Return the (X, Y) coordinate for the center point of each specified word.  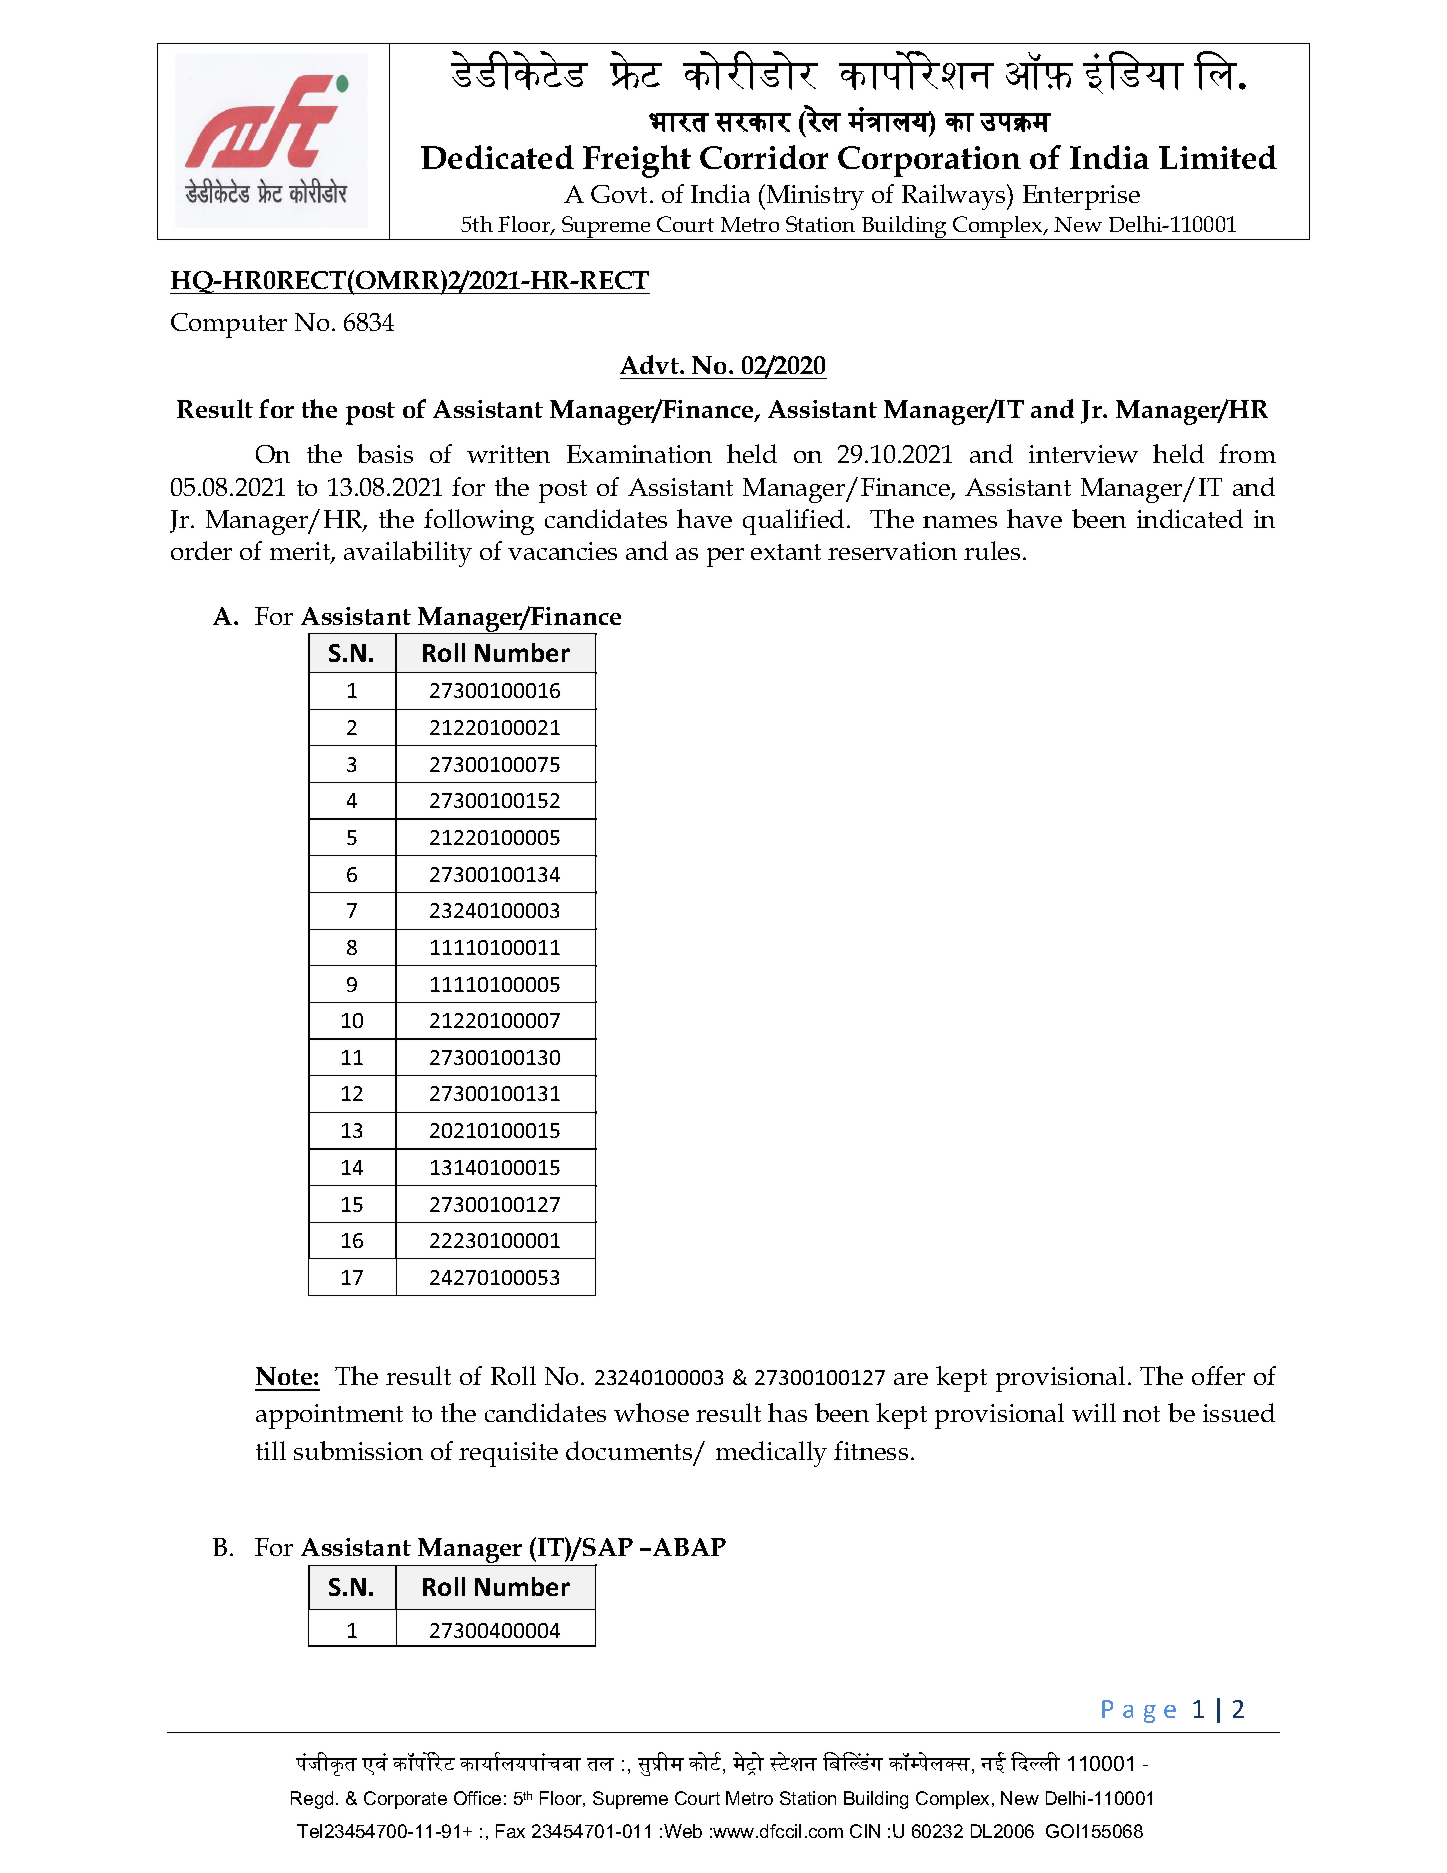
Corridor (764, 157)
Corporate (405, 1800)
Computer (229, 325)
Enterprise (1081, 197)
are (911, 1379)
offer (1218, 1375)
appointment (329, 1416)
